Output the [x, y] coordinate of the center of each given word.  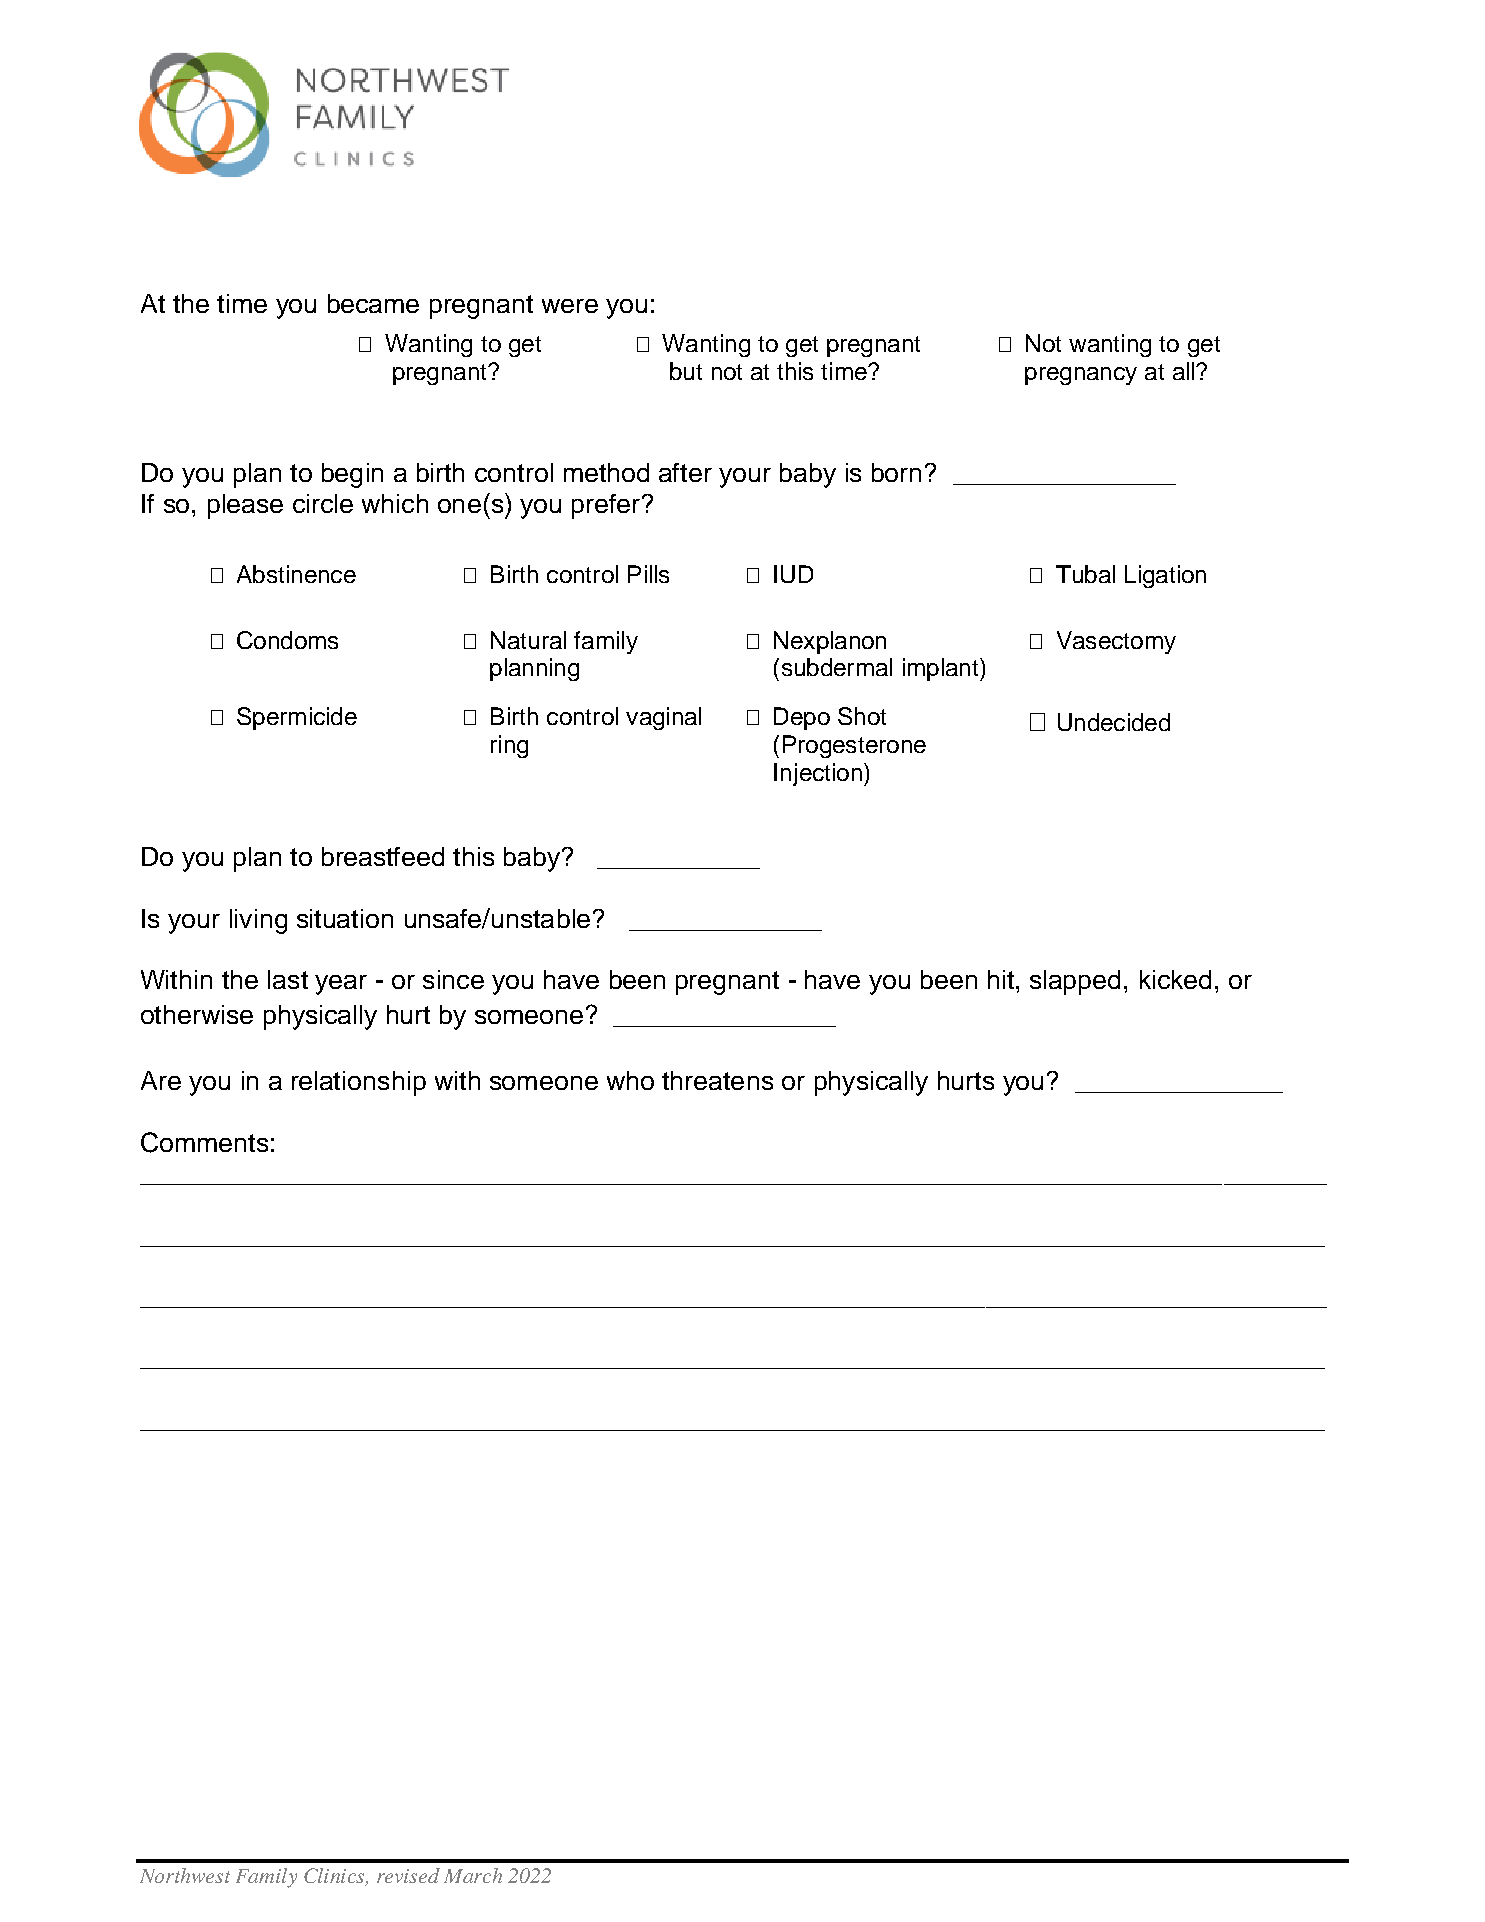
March [473, 1875]
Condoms [287, 640]
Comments [204, 1142]
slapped [1075, 982]
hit [1002, 979]
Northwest [185, 1875]
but [686, 371]
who [630, 1080]
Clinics [335, 1877]
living [258, 921]
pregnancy [1081, 376]
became [373, 303]
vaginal [663, 718]
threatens [717, 1080]
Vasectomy [1116, 642]
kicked [1175, 979]
